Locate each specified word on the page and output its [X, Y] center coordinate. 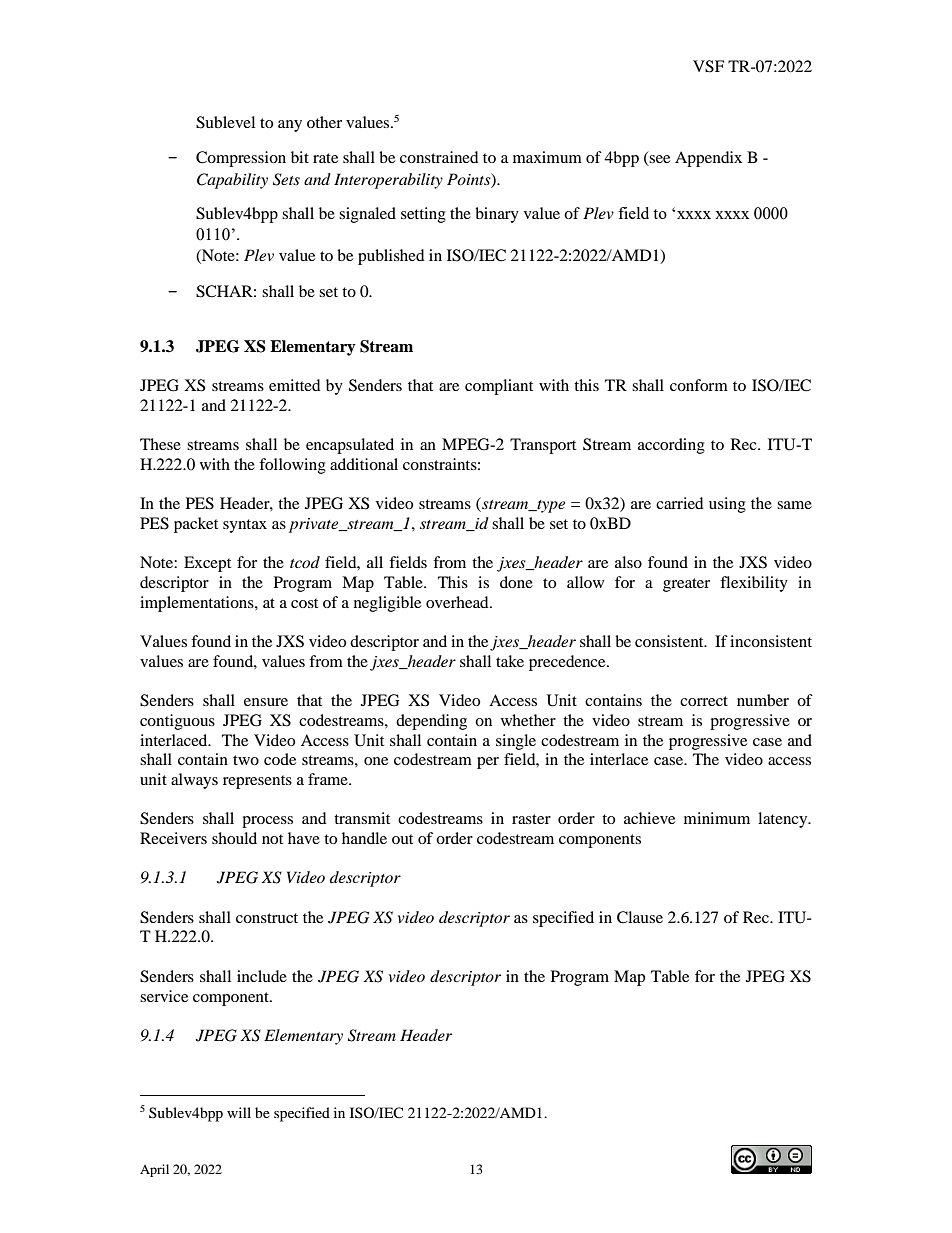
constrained [439, 157]
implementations [198, 604]
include [262, 976]
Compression [241, 159]
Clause [640, 917]
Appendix [708, 159]
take [510, 661]
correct [704, 701]
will [239, 1112]
